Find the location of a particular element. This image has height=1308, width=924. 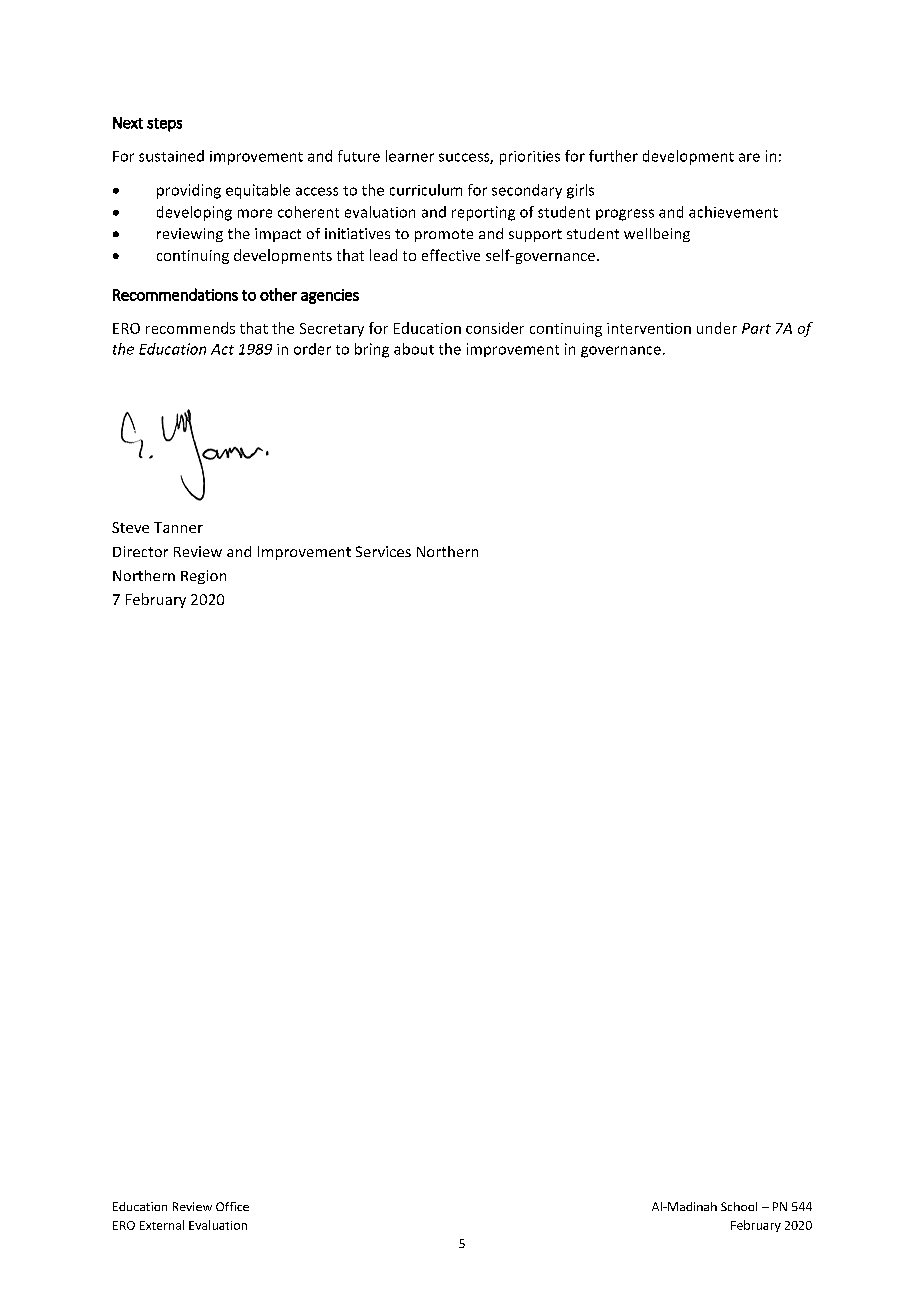

further is located at coordinates (613, 156).
